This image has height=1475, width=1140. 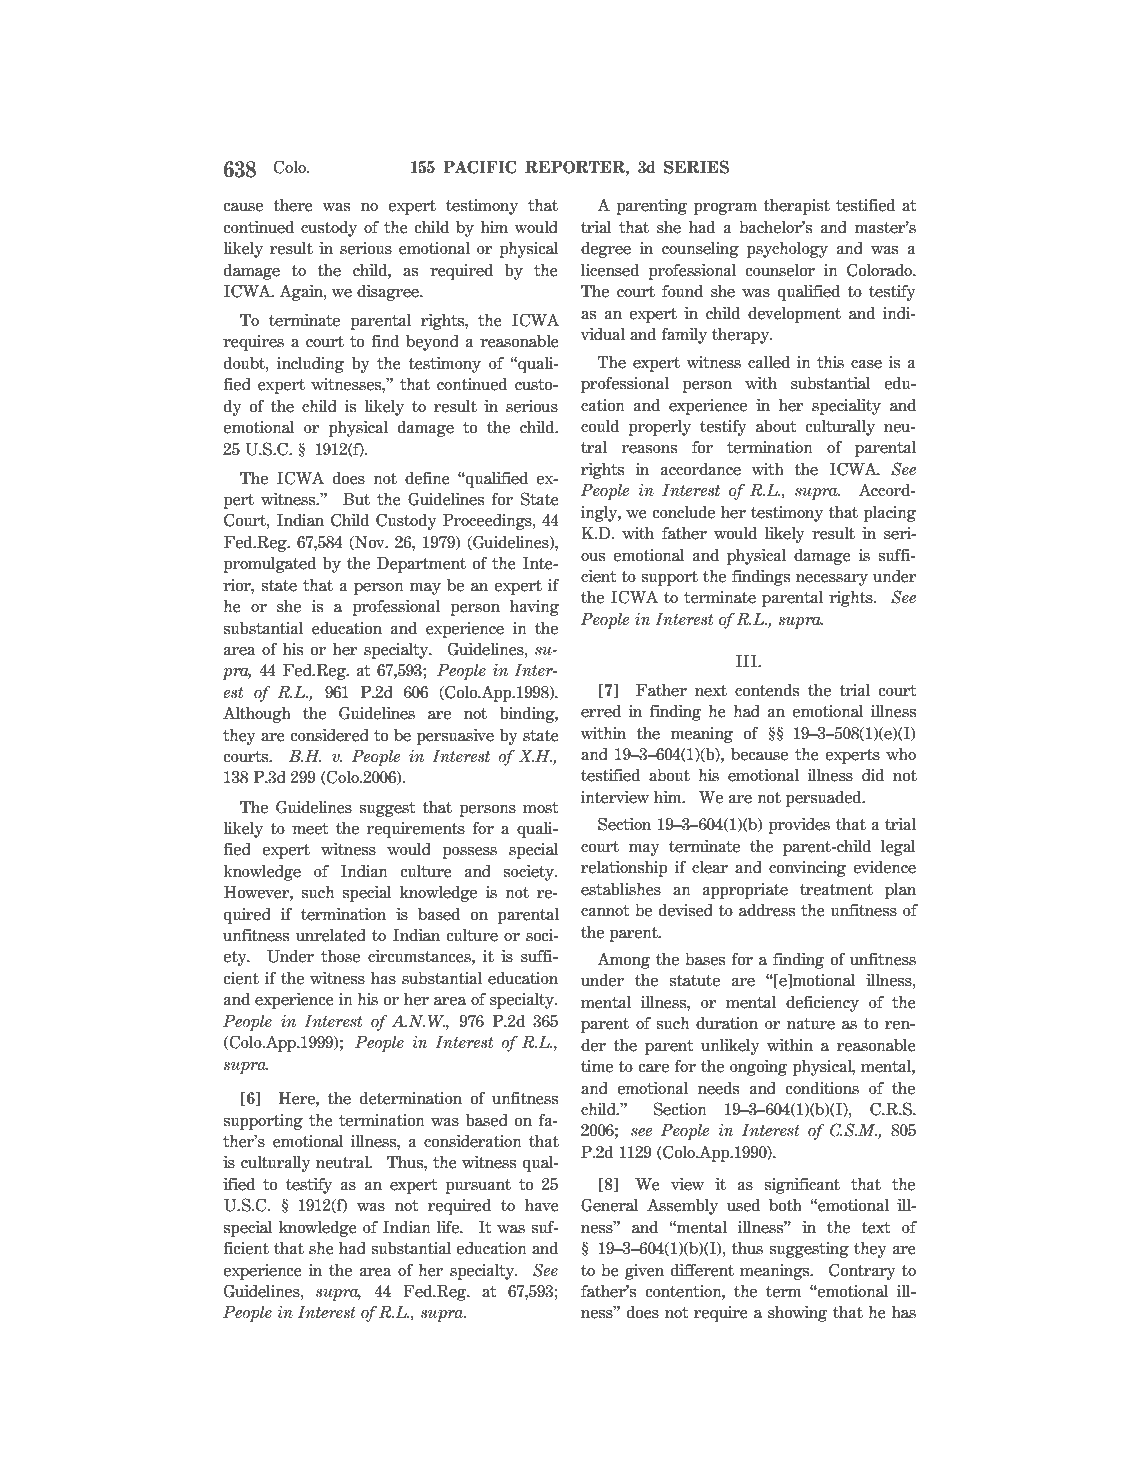 What do you see at coordinates (787, 249) in the image?
I see `psychology` at bounding box center [787, 249].
